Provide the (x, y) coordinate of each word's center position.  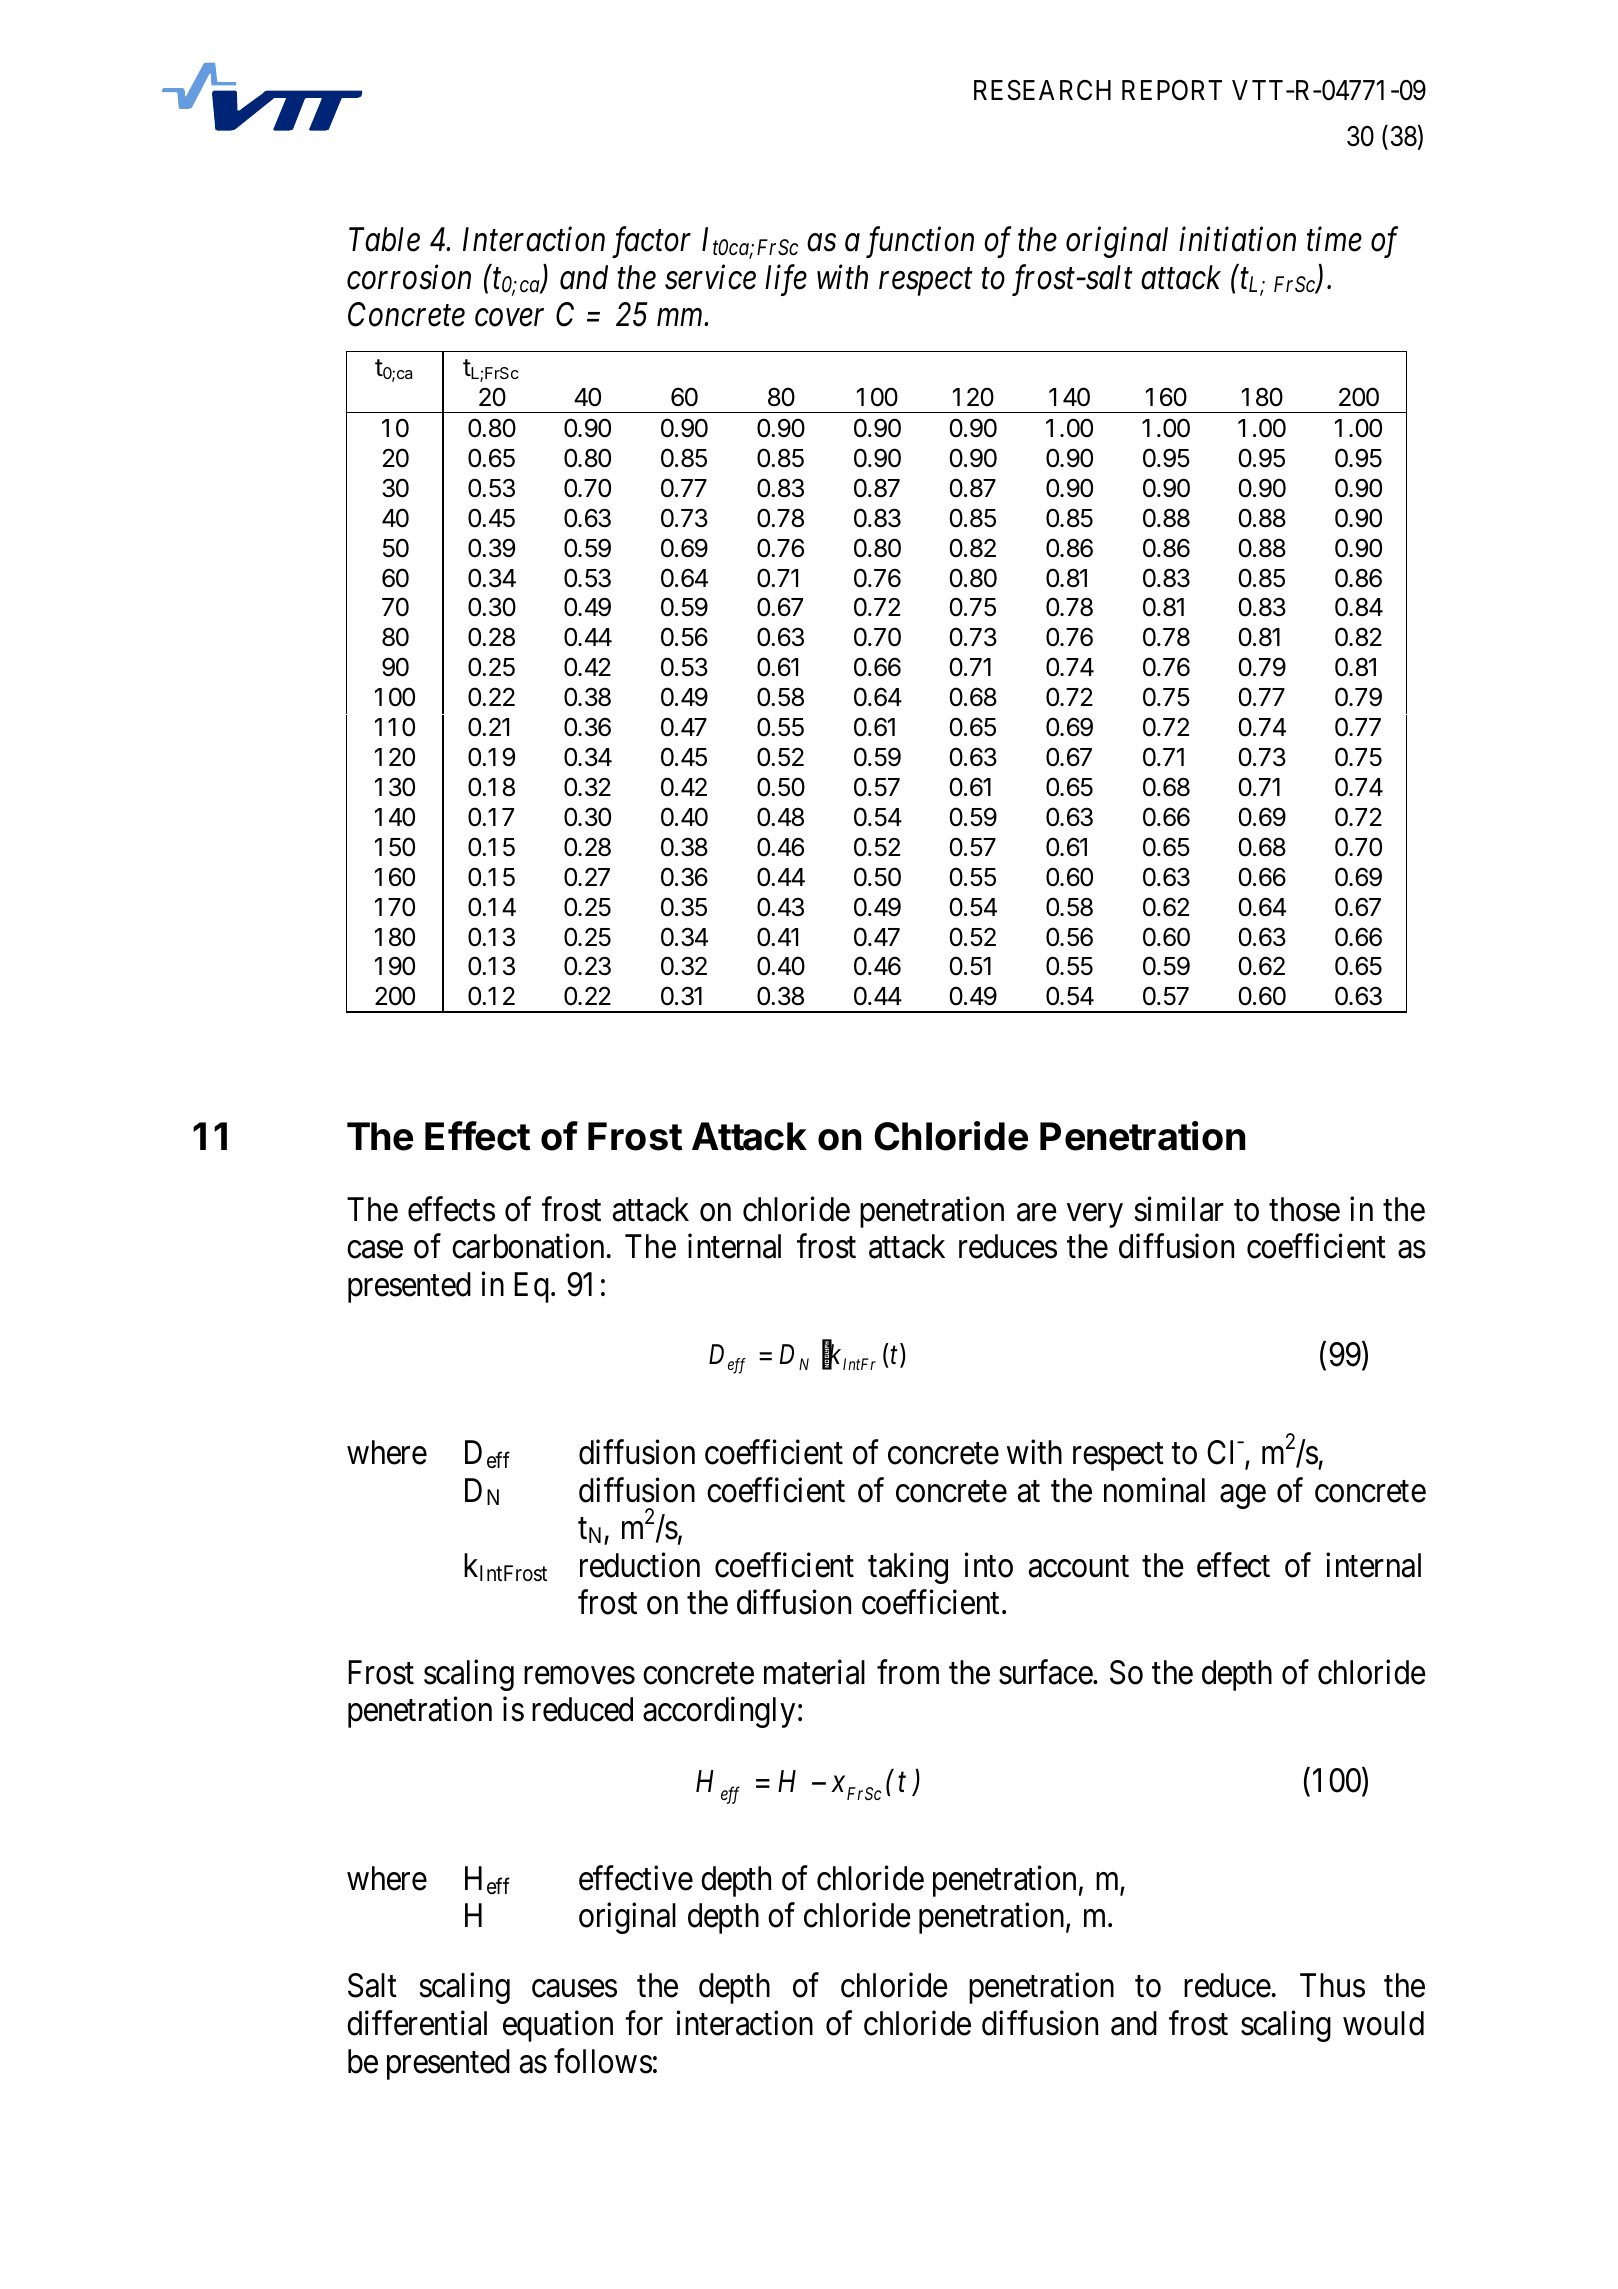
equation (558, 2026)
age (1243, 1497)
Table (384, 239)
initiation (1237, 239)
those (1304, 1209)
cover (509, 318)
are (1037, 1213)
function (920, 242)
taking (908, 1568)
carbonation (528, 1246)
